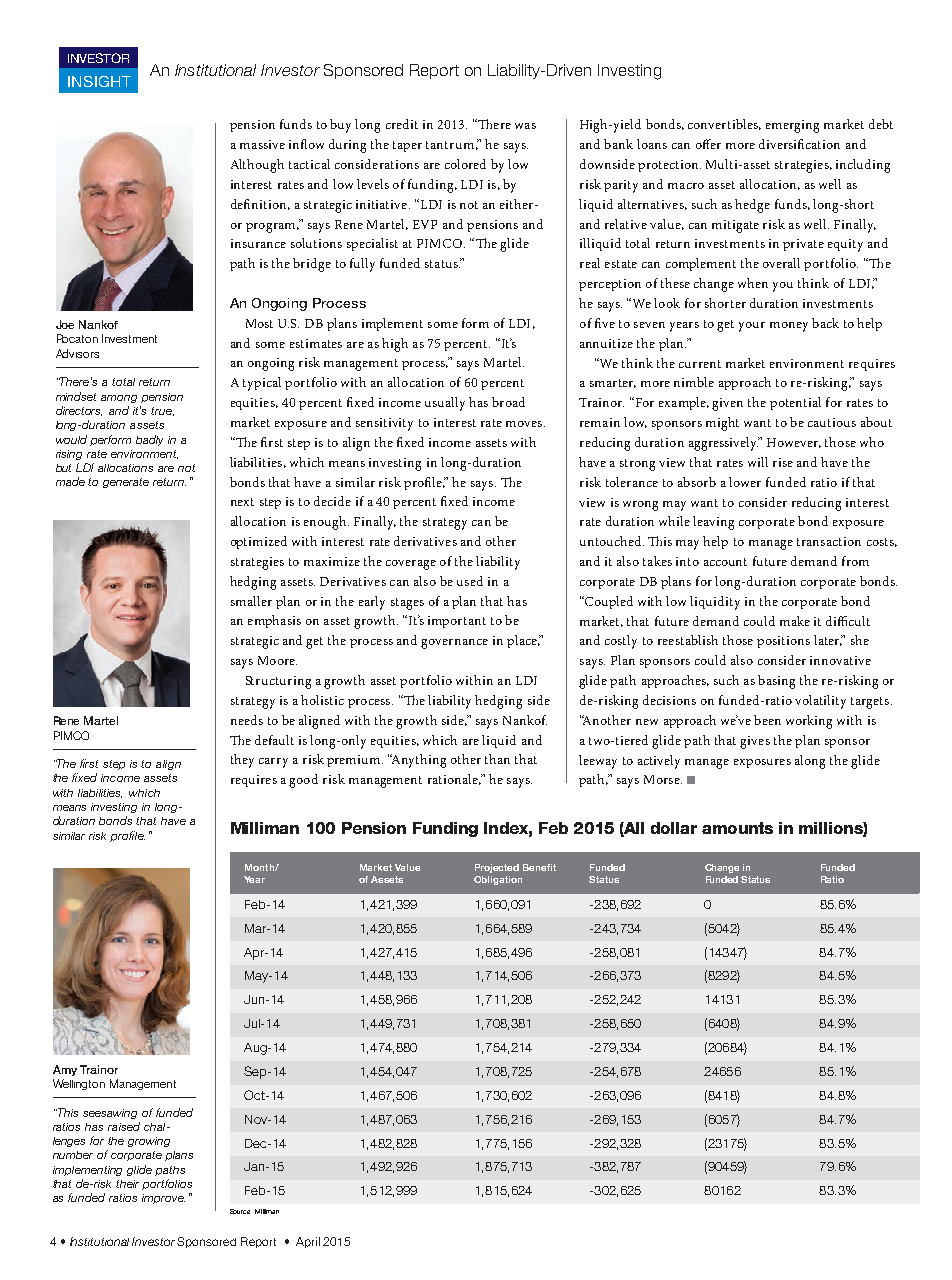 The height and width of the page is (1280, 952). What do you see at coordinates (454, 644) in the page?
I see `governance` at bounding box center [454, 644].
